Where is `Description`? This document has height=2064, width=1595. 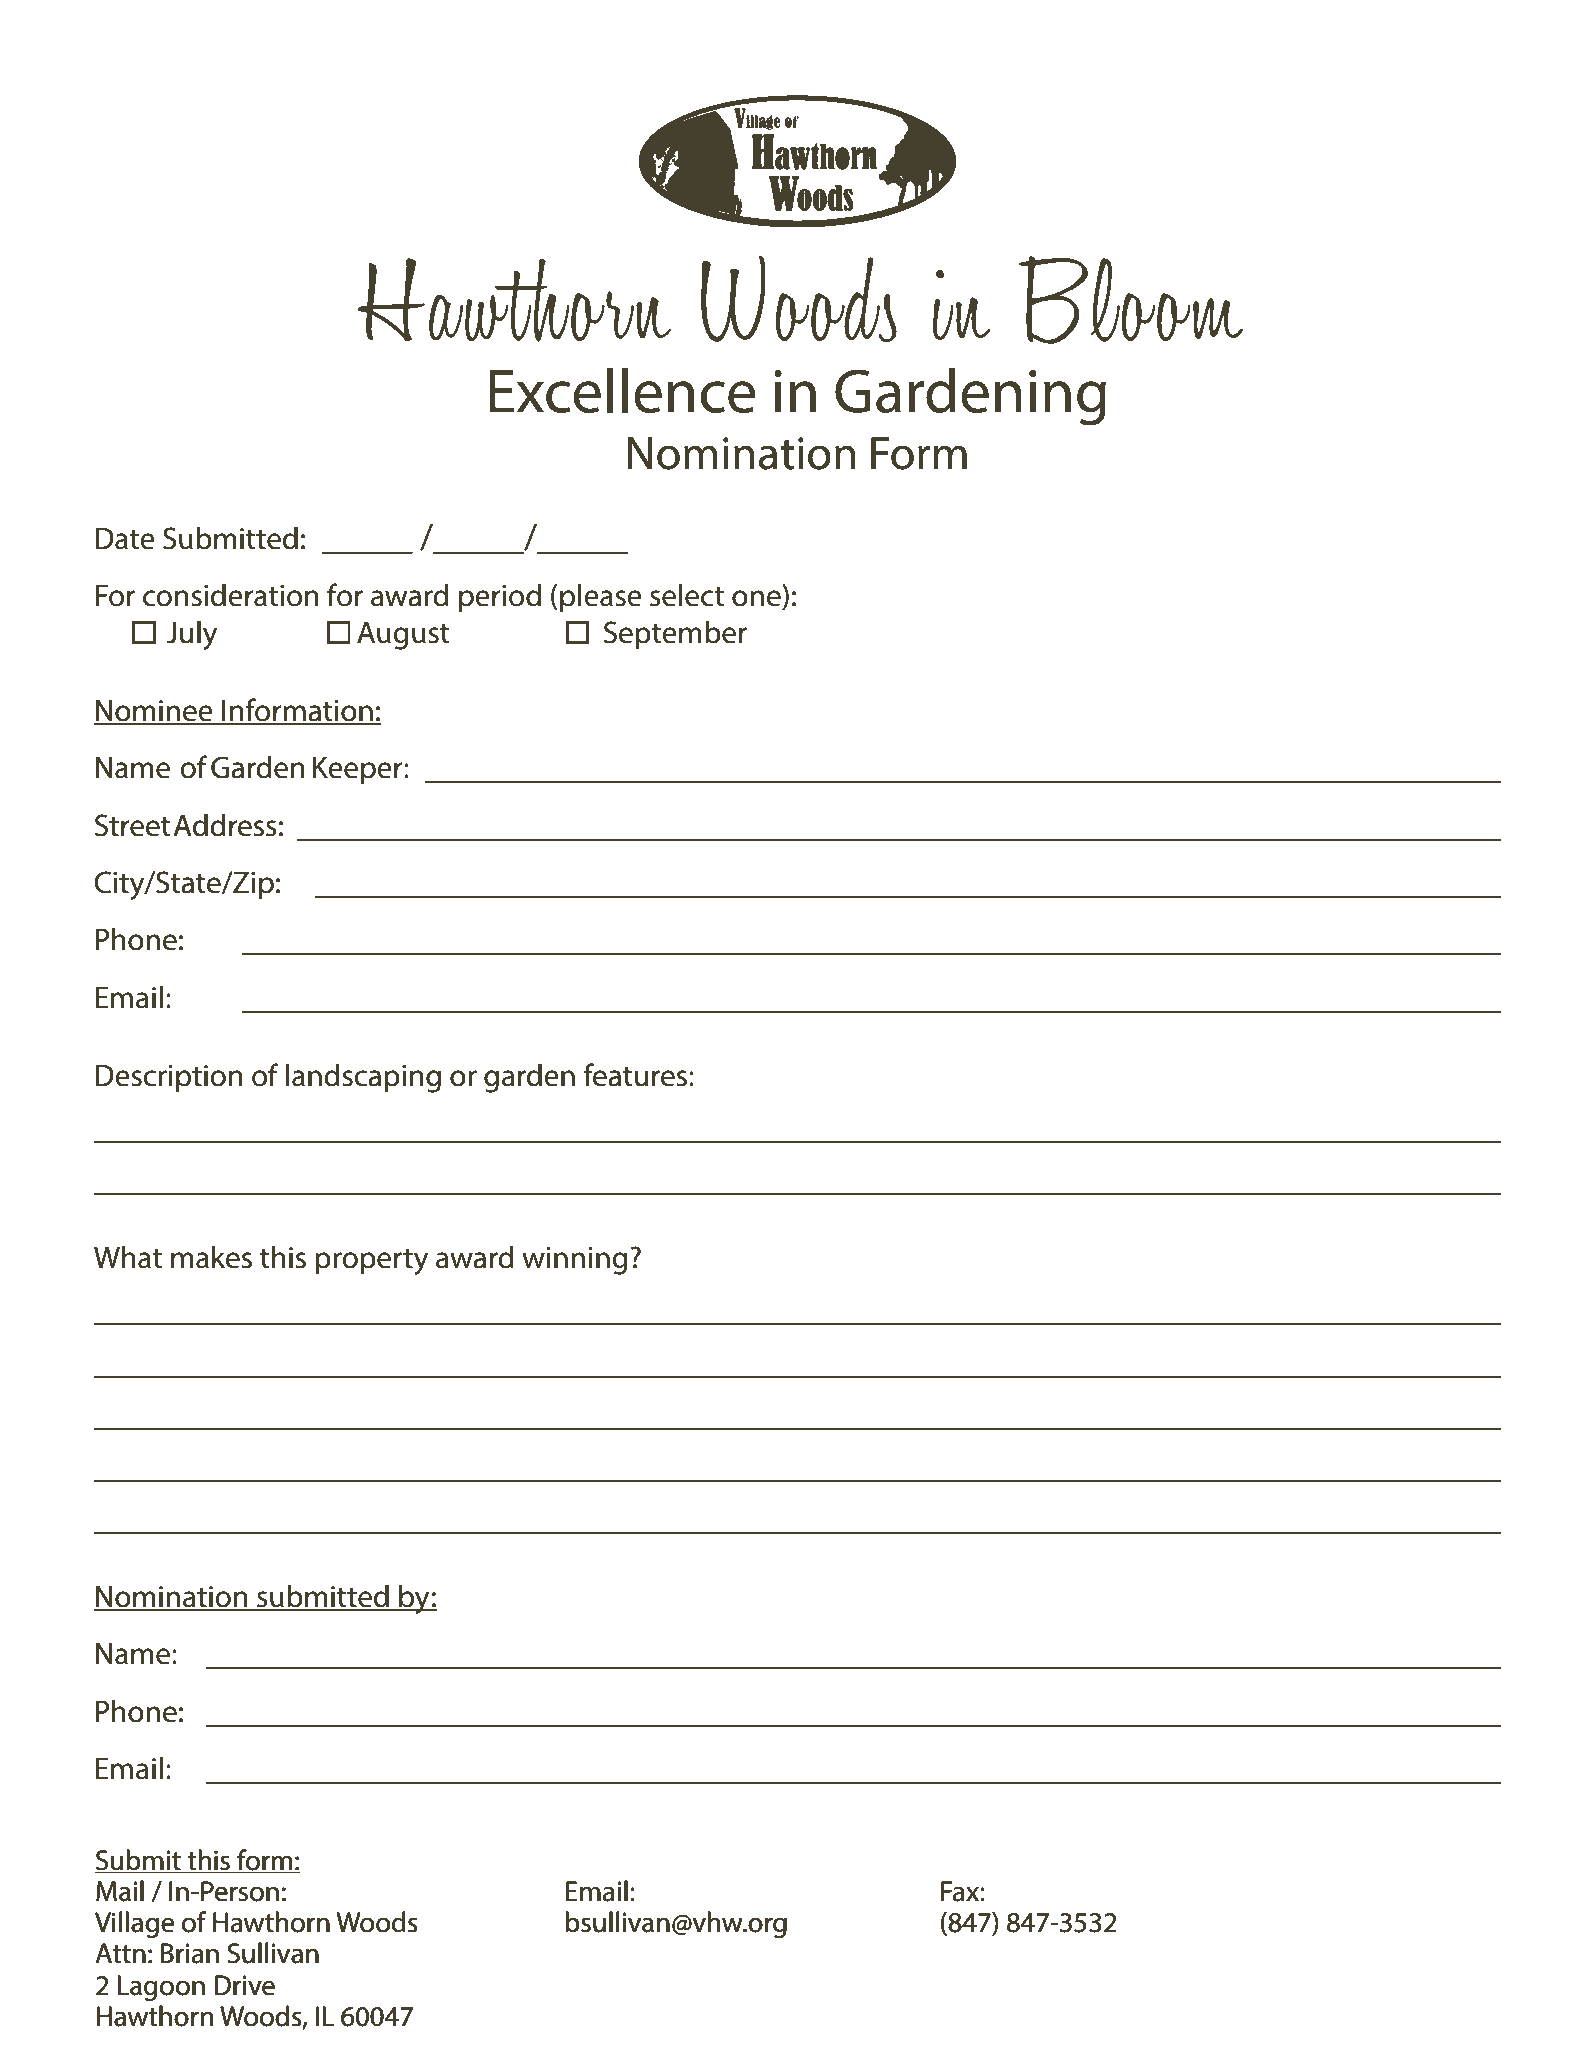
Description is located at coordinates (169, 1078).
